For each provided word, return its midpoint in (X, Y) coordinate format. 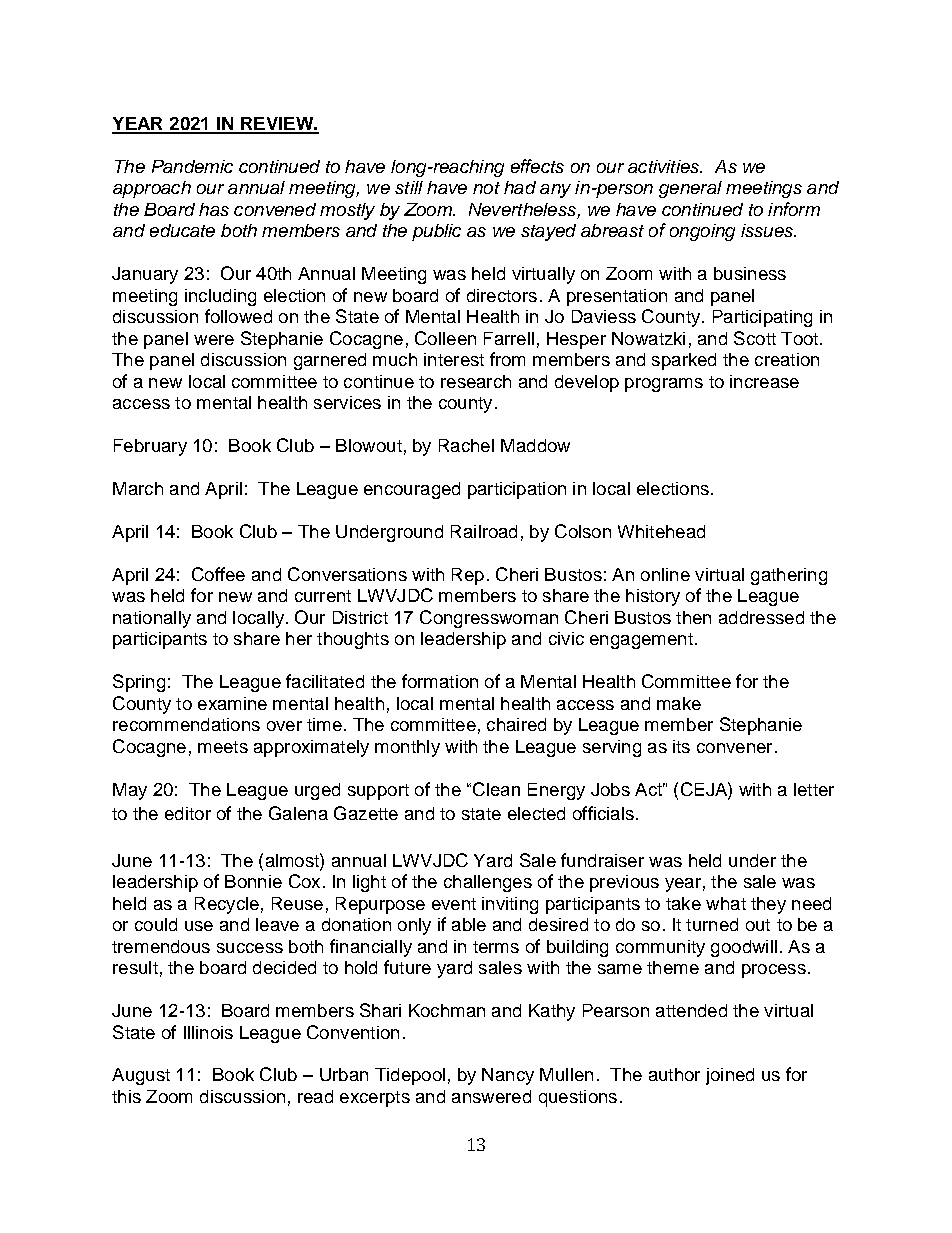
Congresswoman (489, 619)
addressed (761, 617)
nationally (152, 619)
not (486, 188)
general (690, 189)
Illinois (208, 1032)
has (214, 209)
